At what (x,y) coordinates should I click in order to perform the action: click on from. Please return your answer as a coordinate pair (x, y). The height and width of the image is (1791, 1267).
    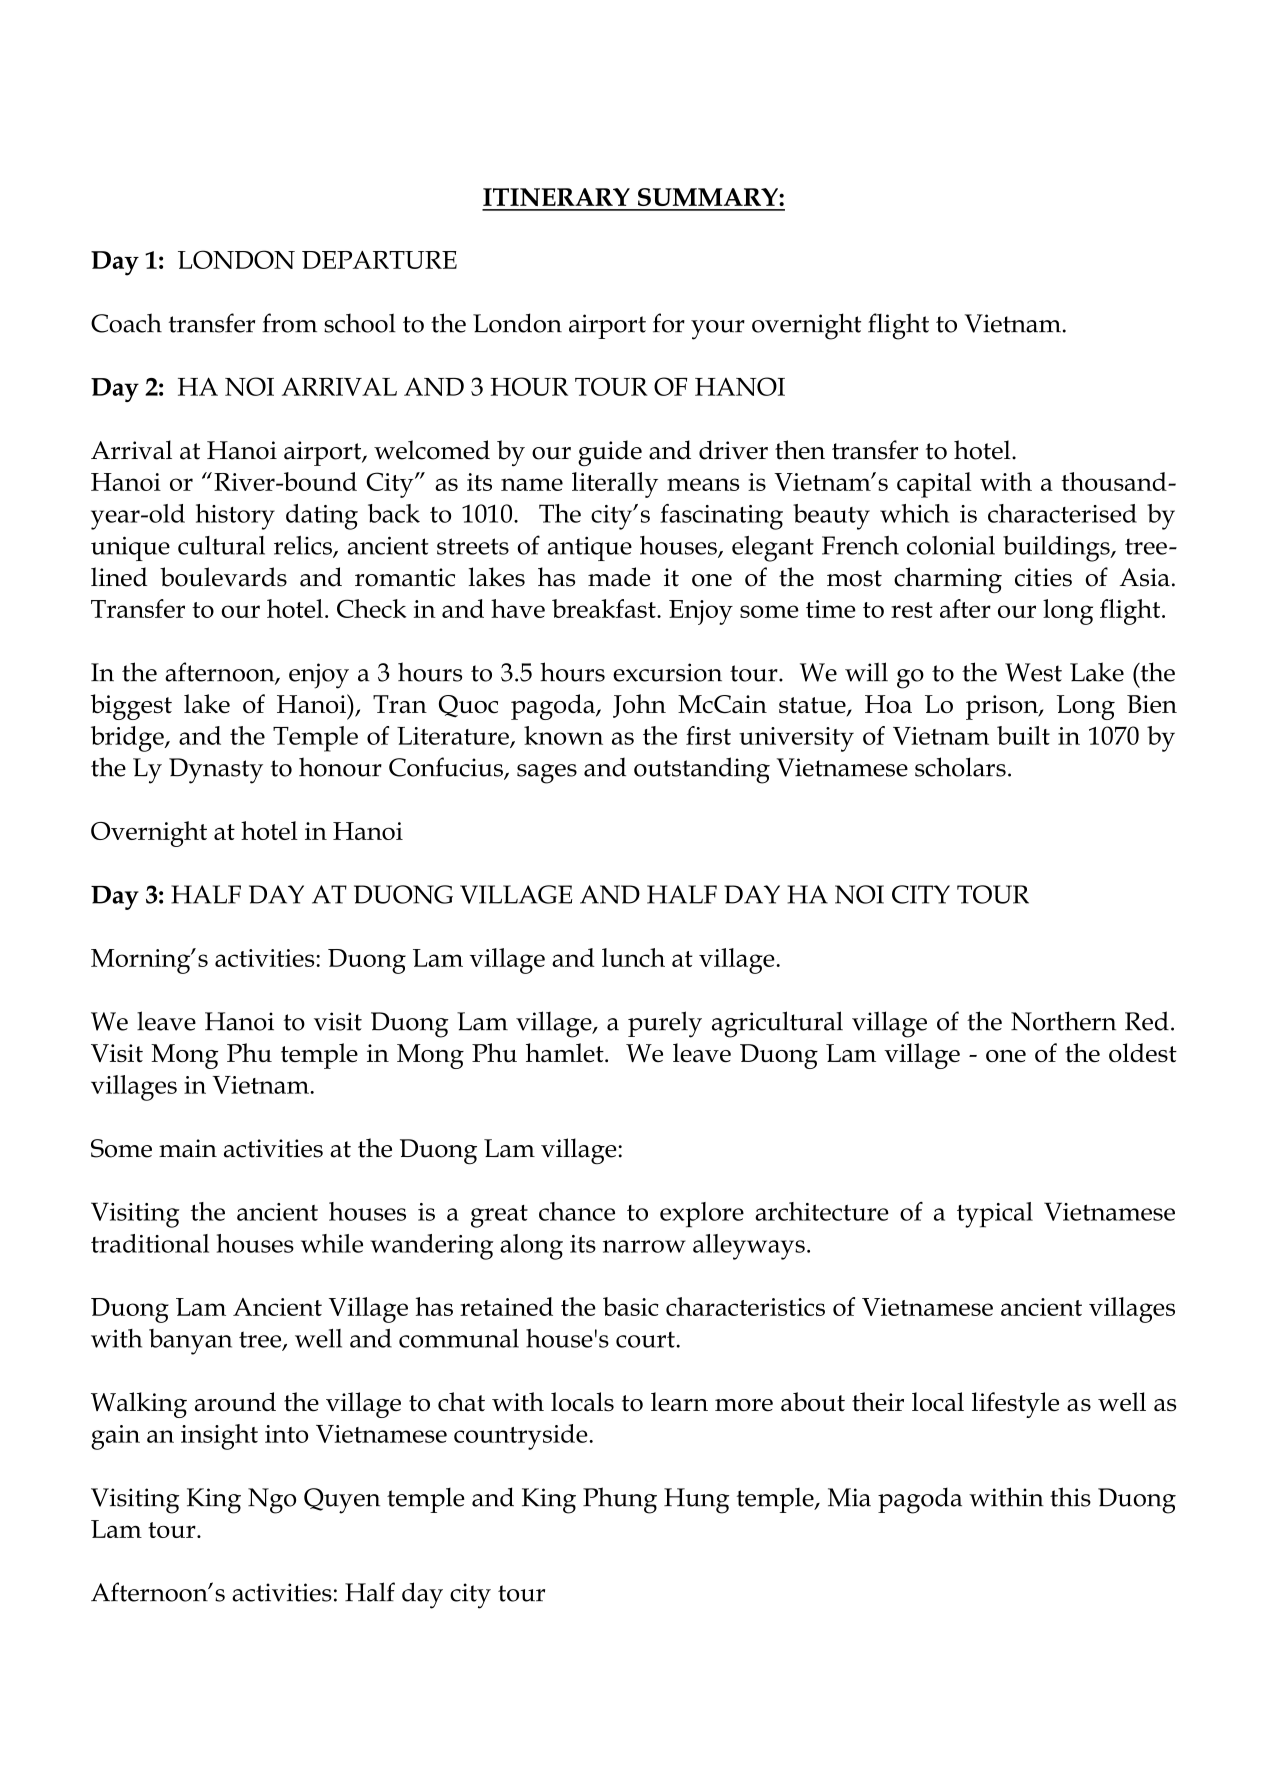
    Looking at the image, I should click on (289, 323).
